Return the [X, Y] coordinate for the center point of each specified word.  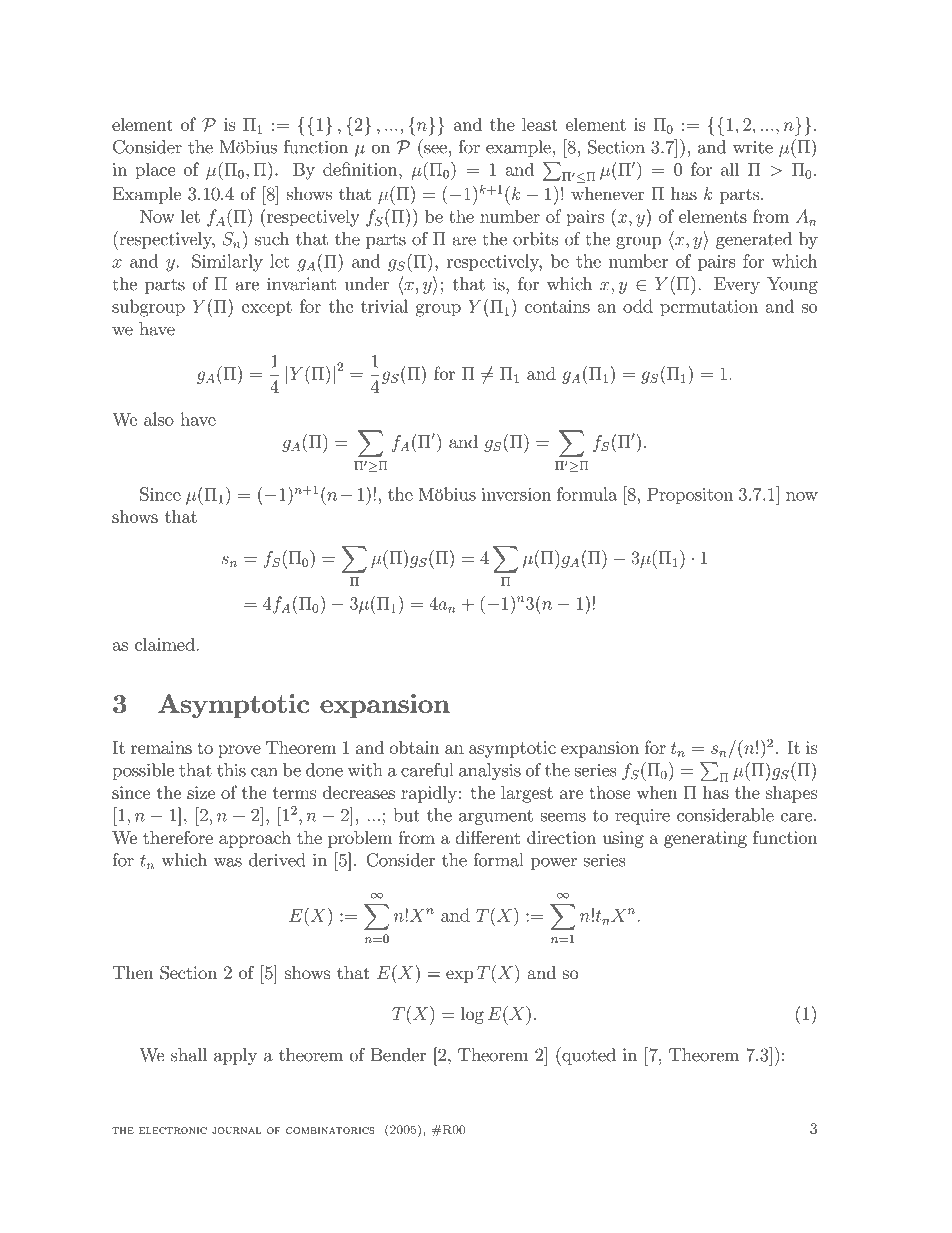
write [753, 147]
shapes [791, 794]
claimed [166, 644]
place [155, 171]
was [228, 862]
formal [498, 860]
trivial [384, 306]
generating [705, 839]
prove [239, 751]
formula [587, 494]
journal [236, 1130]
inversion [516, 494]
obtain [414, 747]
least [540, 124]
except [267, 308]
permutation [709, 308]
